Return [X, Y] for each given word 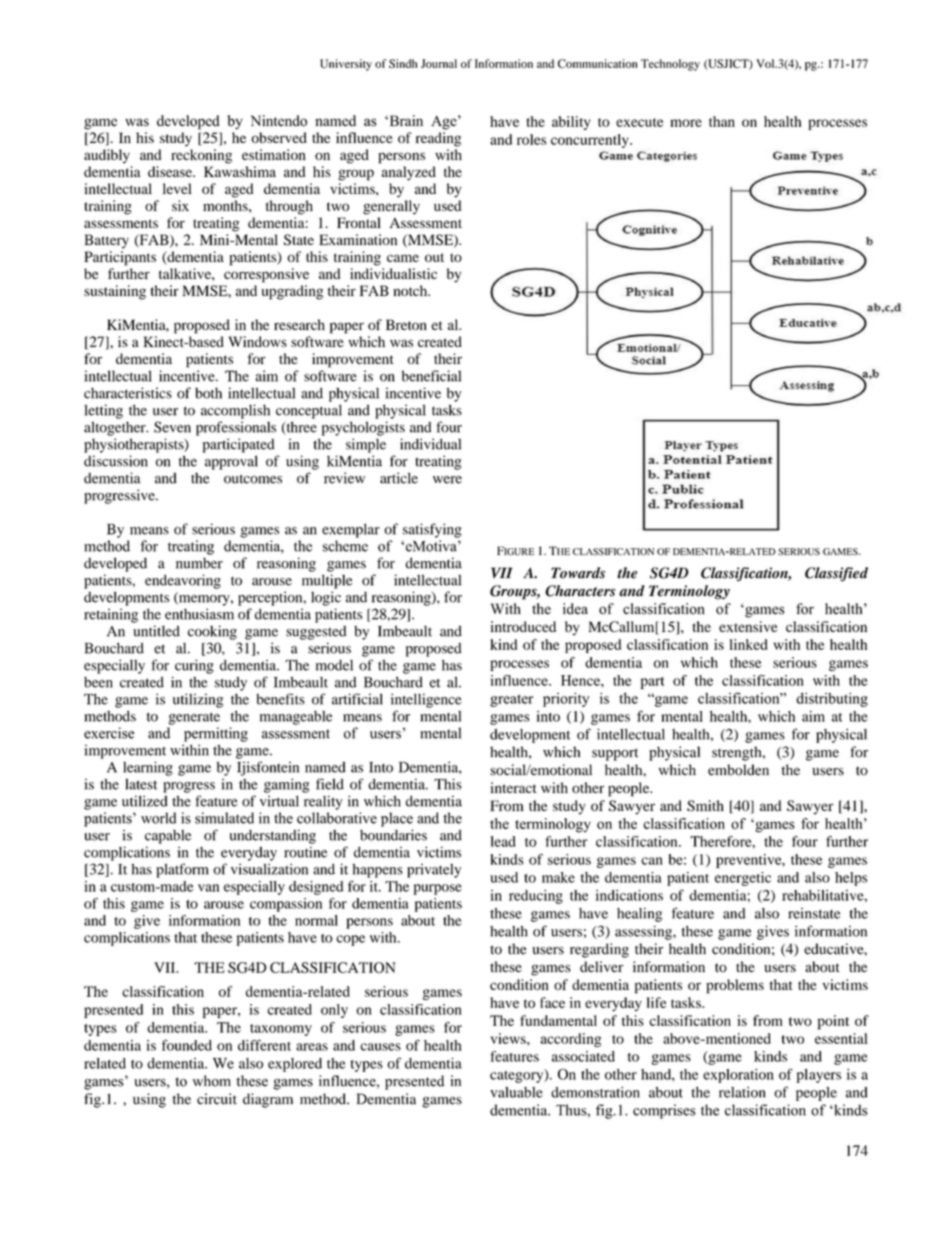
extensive [748, 626]
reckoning [201, 156]
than [722, 121]
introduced [523, 626]
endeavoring [183, 581]
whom [212, 1081]
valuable [516, 1092]
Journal [439, 63]
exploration [738, 1076]
